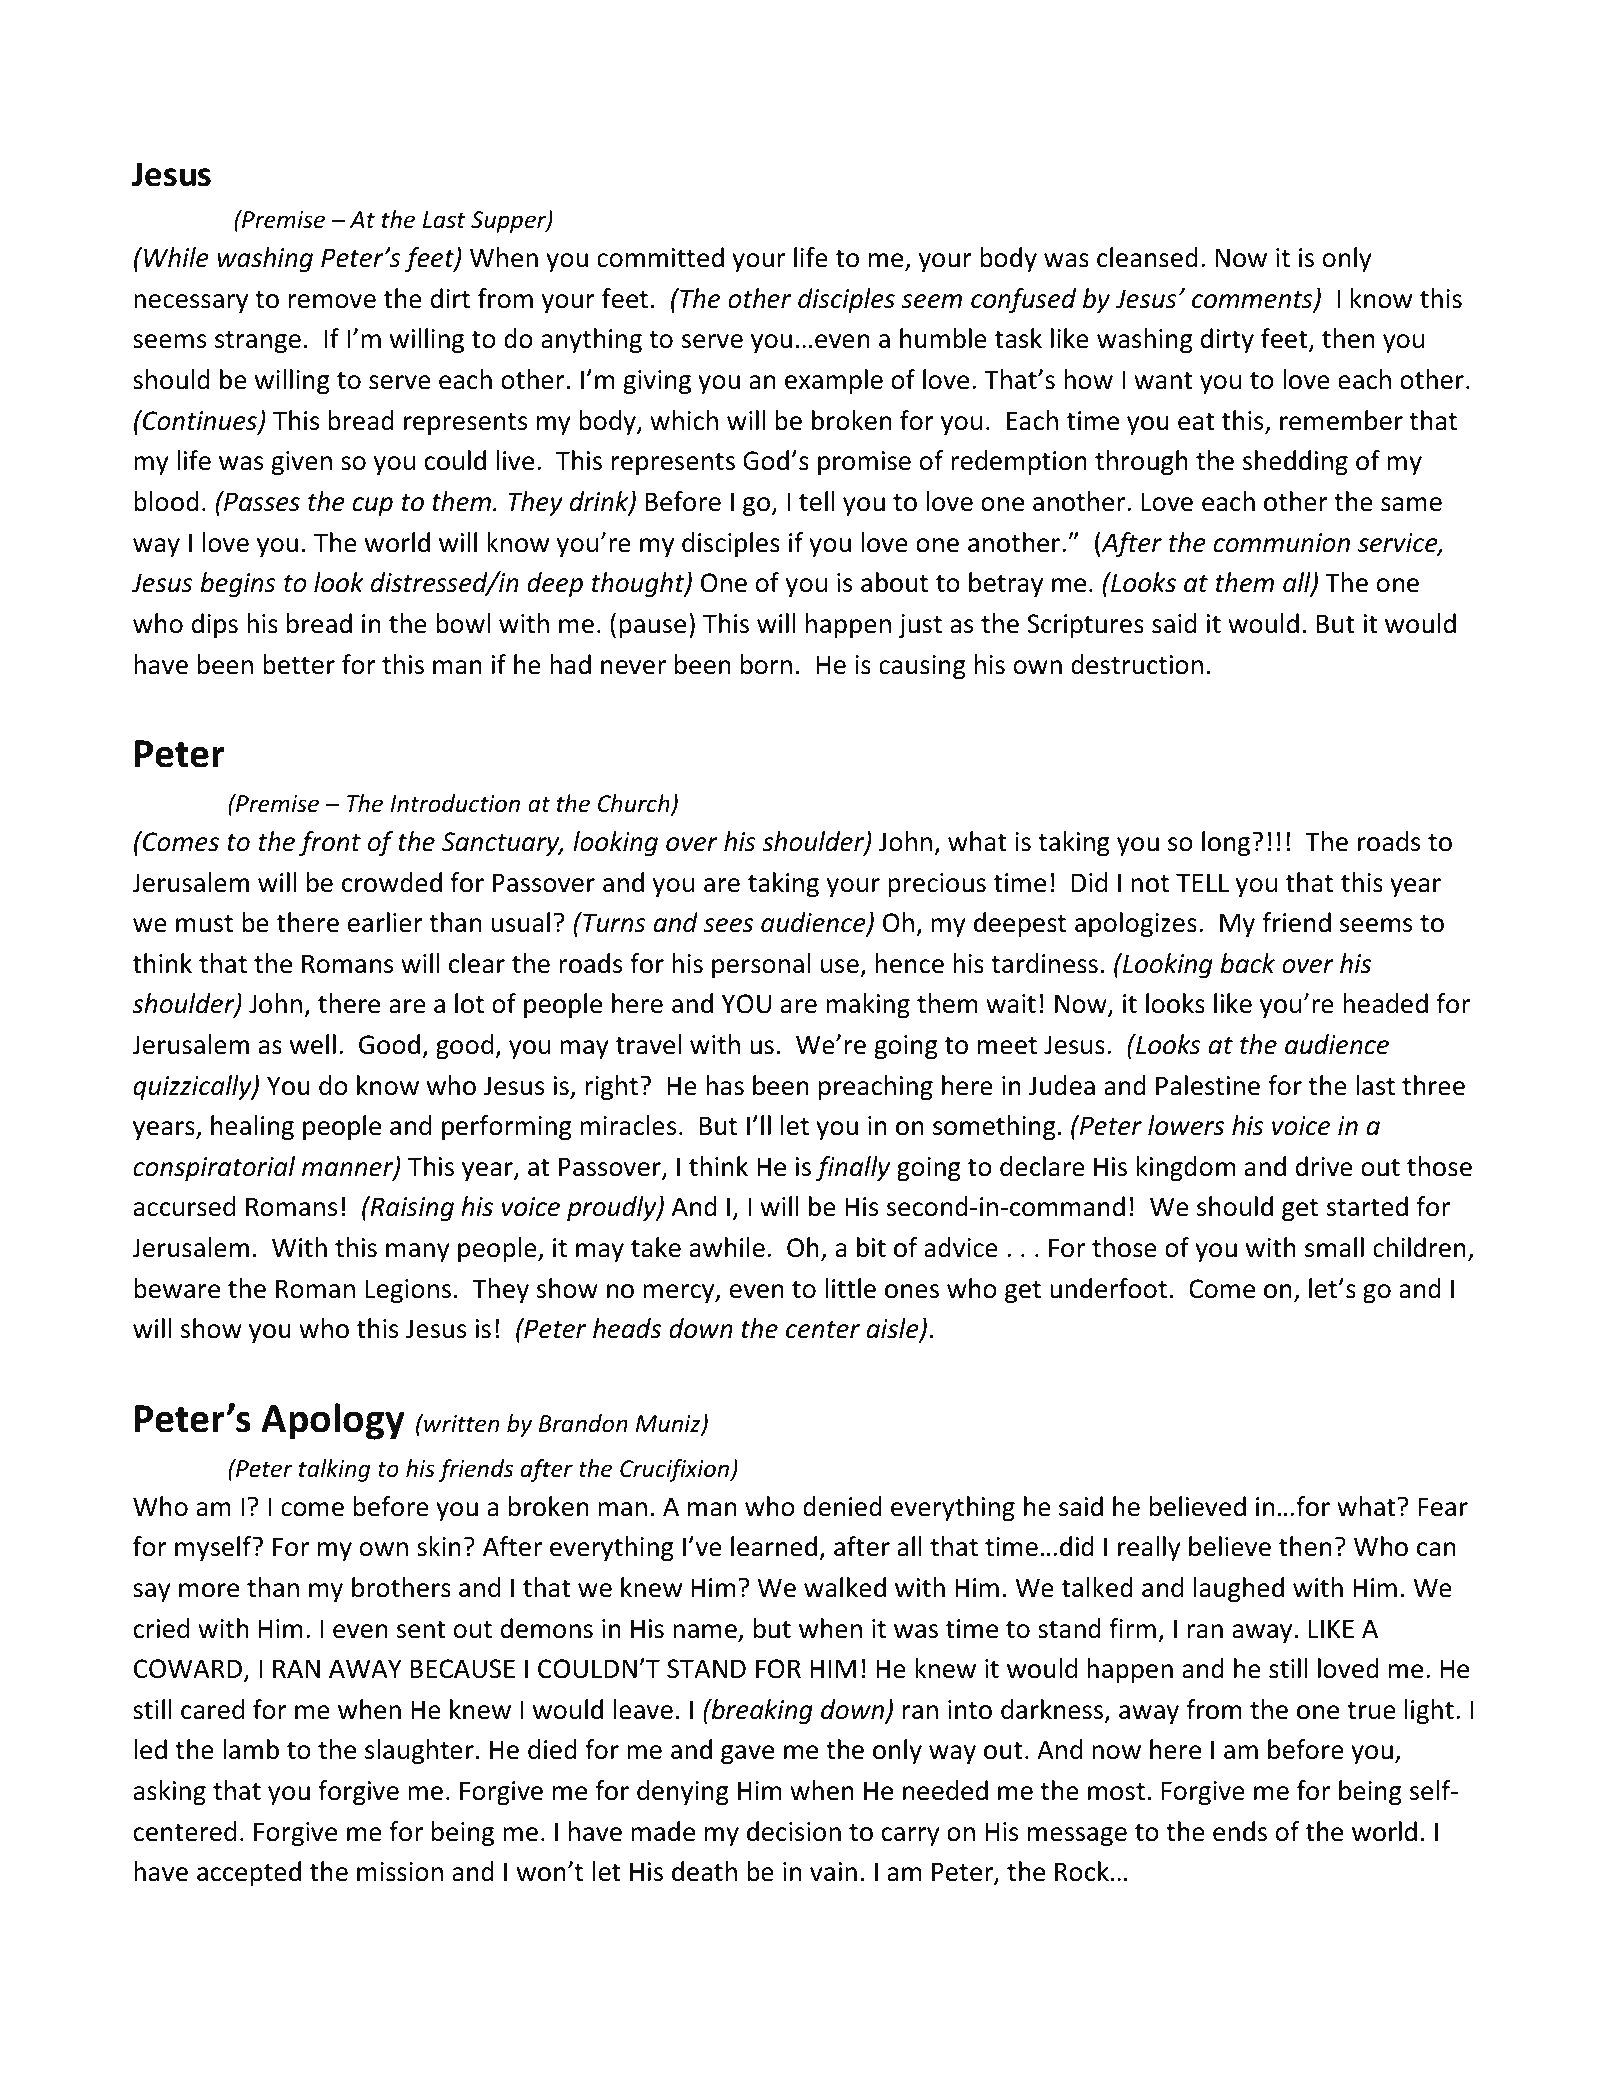  What do you see at coordinates (249, 1873) in the screenshot?
I see `accepted` at bounding box center [249, 1873].
